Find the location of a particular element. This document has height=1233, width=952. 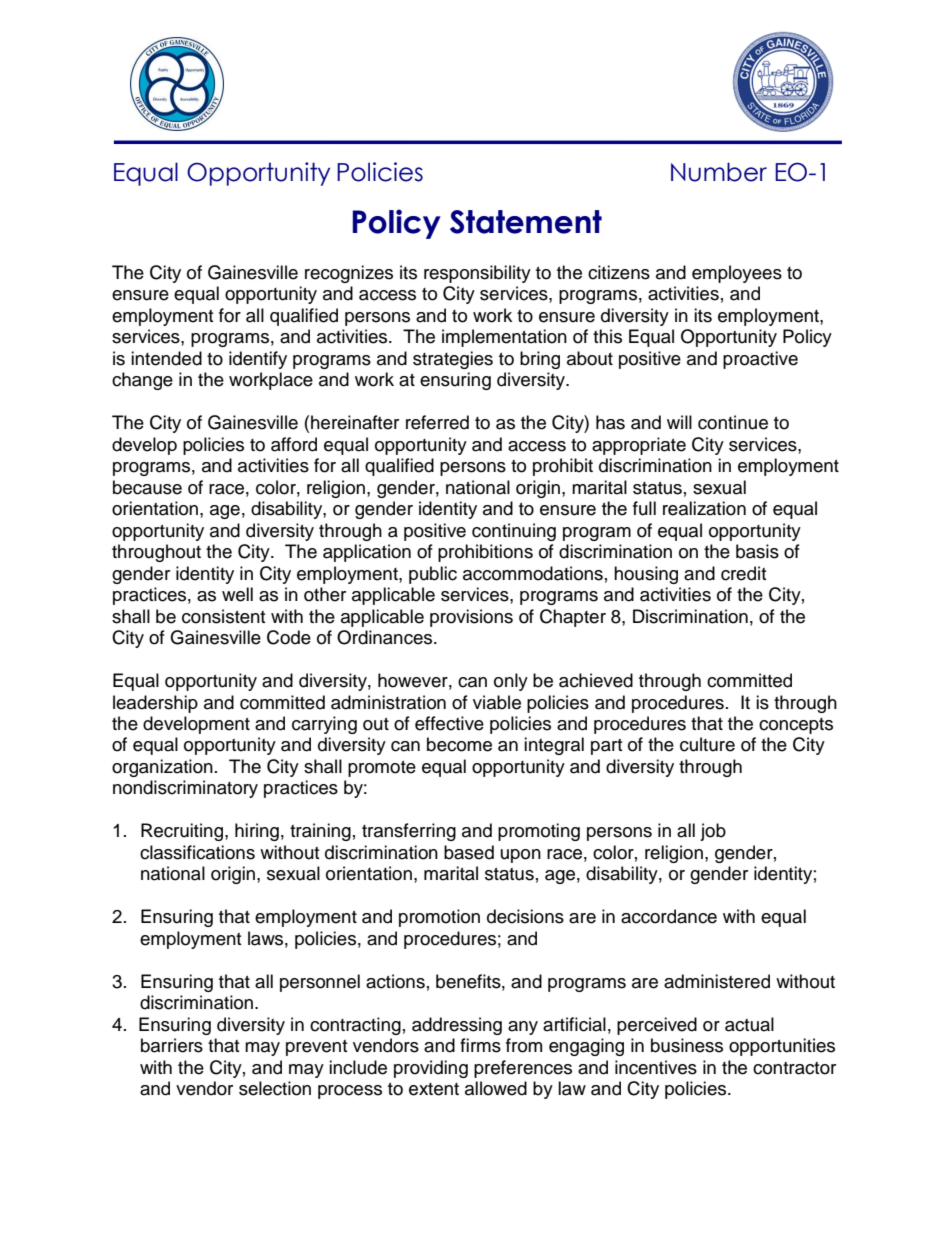

barriers is located at coordinates (172, 1045).
